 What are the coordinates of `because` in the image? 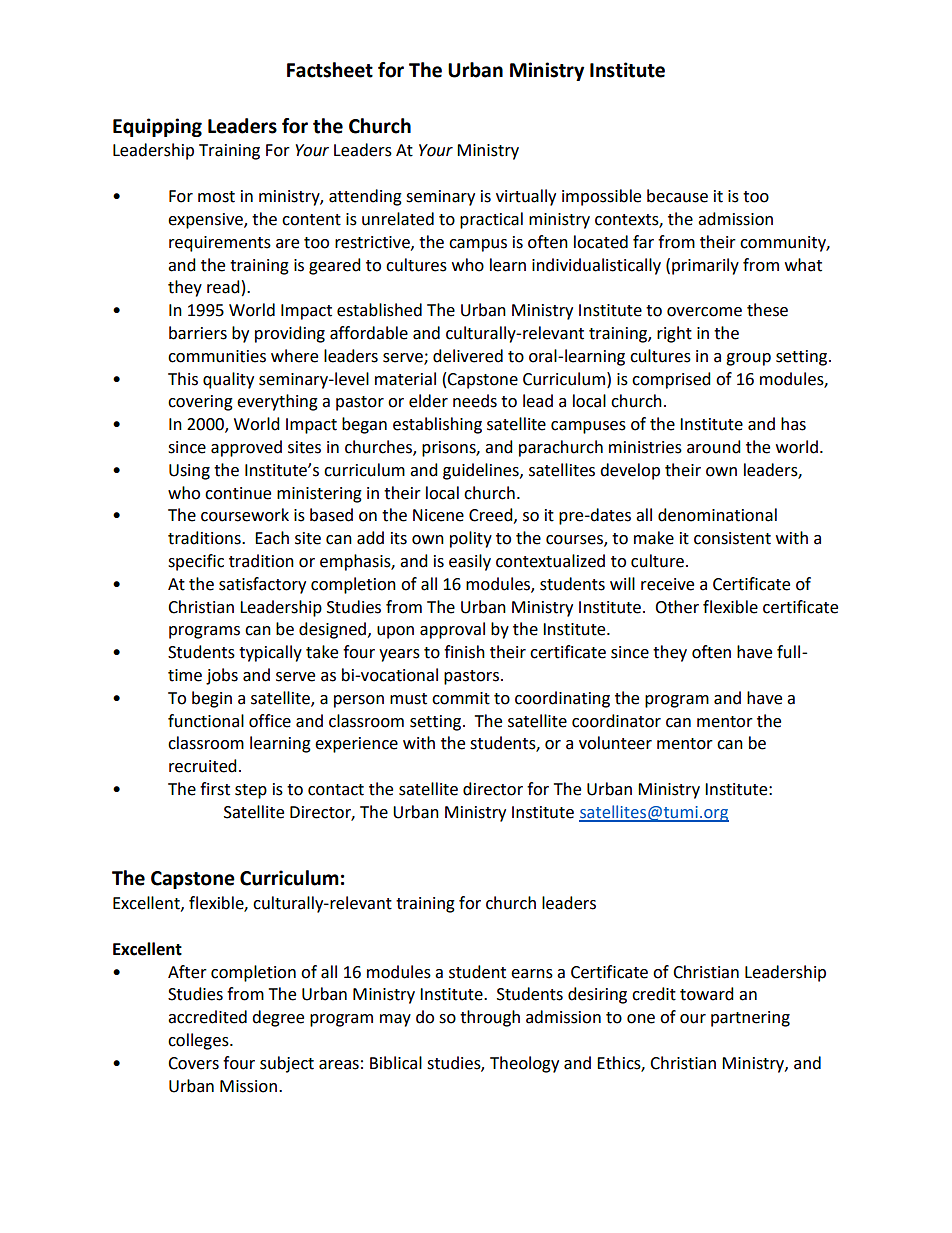 It's located at (677, 196).
